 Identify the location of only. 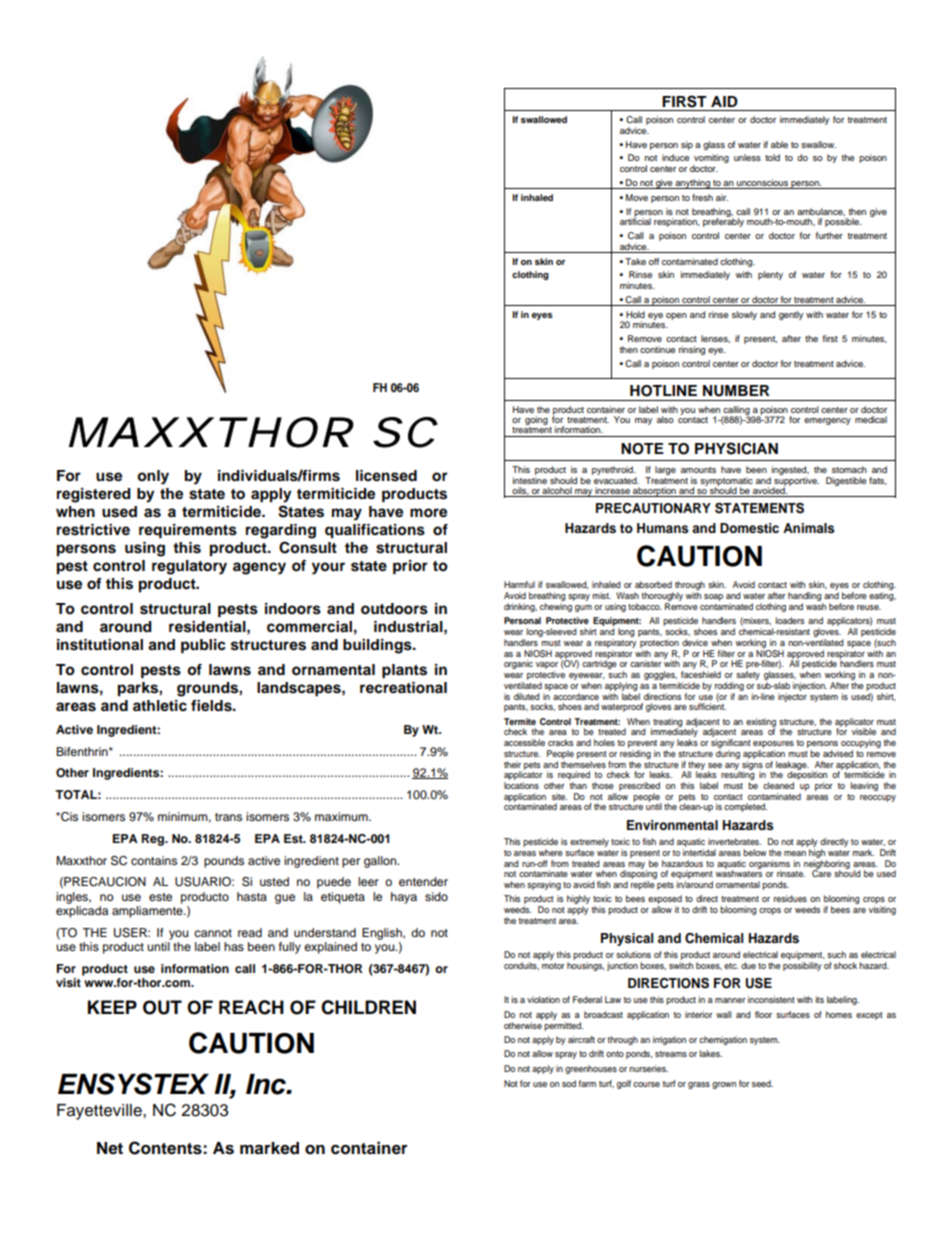
(153, 477).
